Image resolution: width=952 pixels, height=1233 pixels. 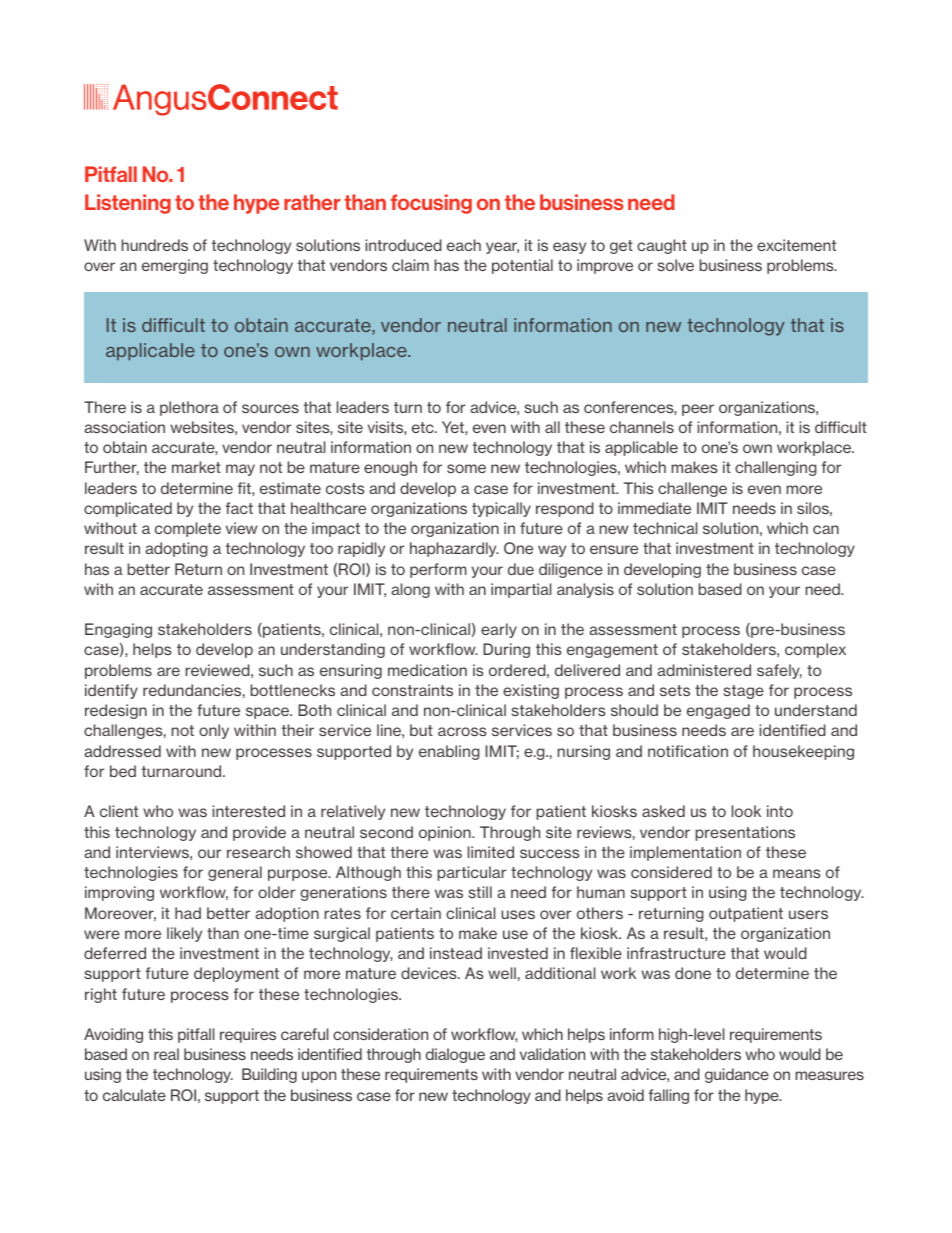 What do you see at coordinates (455, 1055) in the image?
I see `dialogue` at bounding box center [455, 1055].
